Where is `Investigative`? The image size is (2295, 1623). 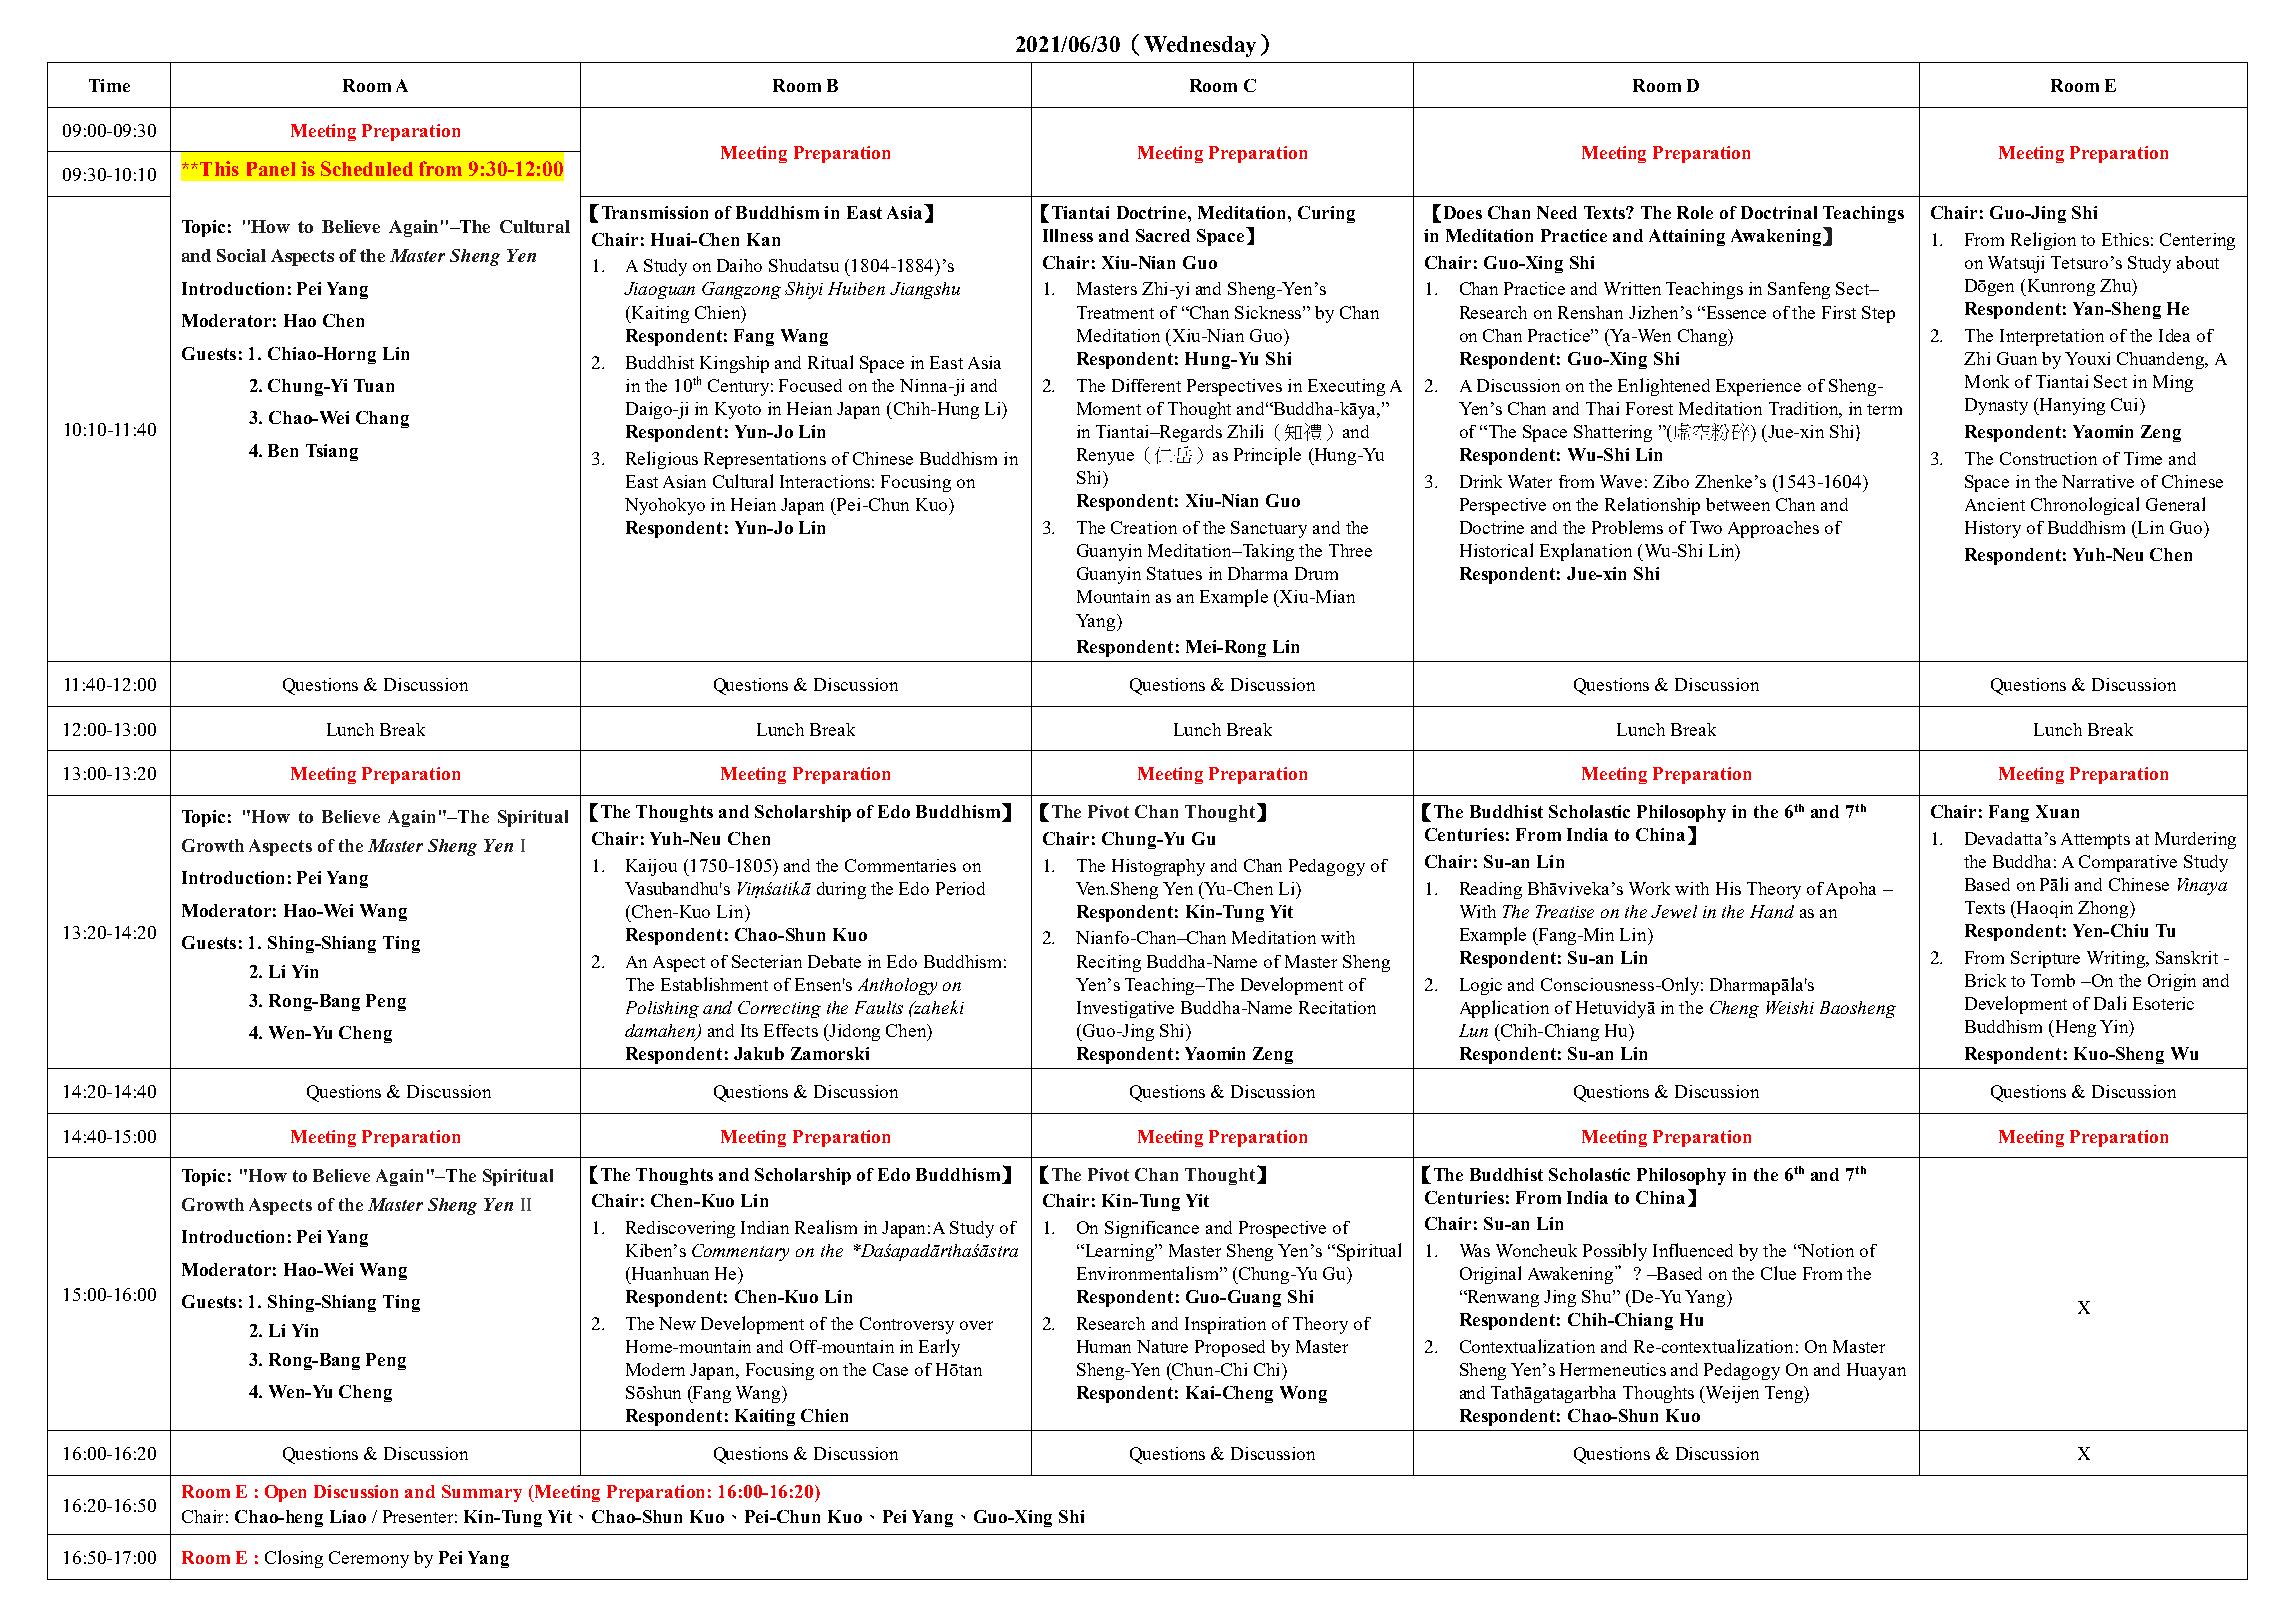
Investigative is located at coordinates (1125, 1009).
